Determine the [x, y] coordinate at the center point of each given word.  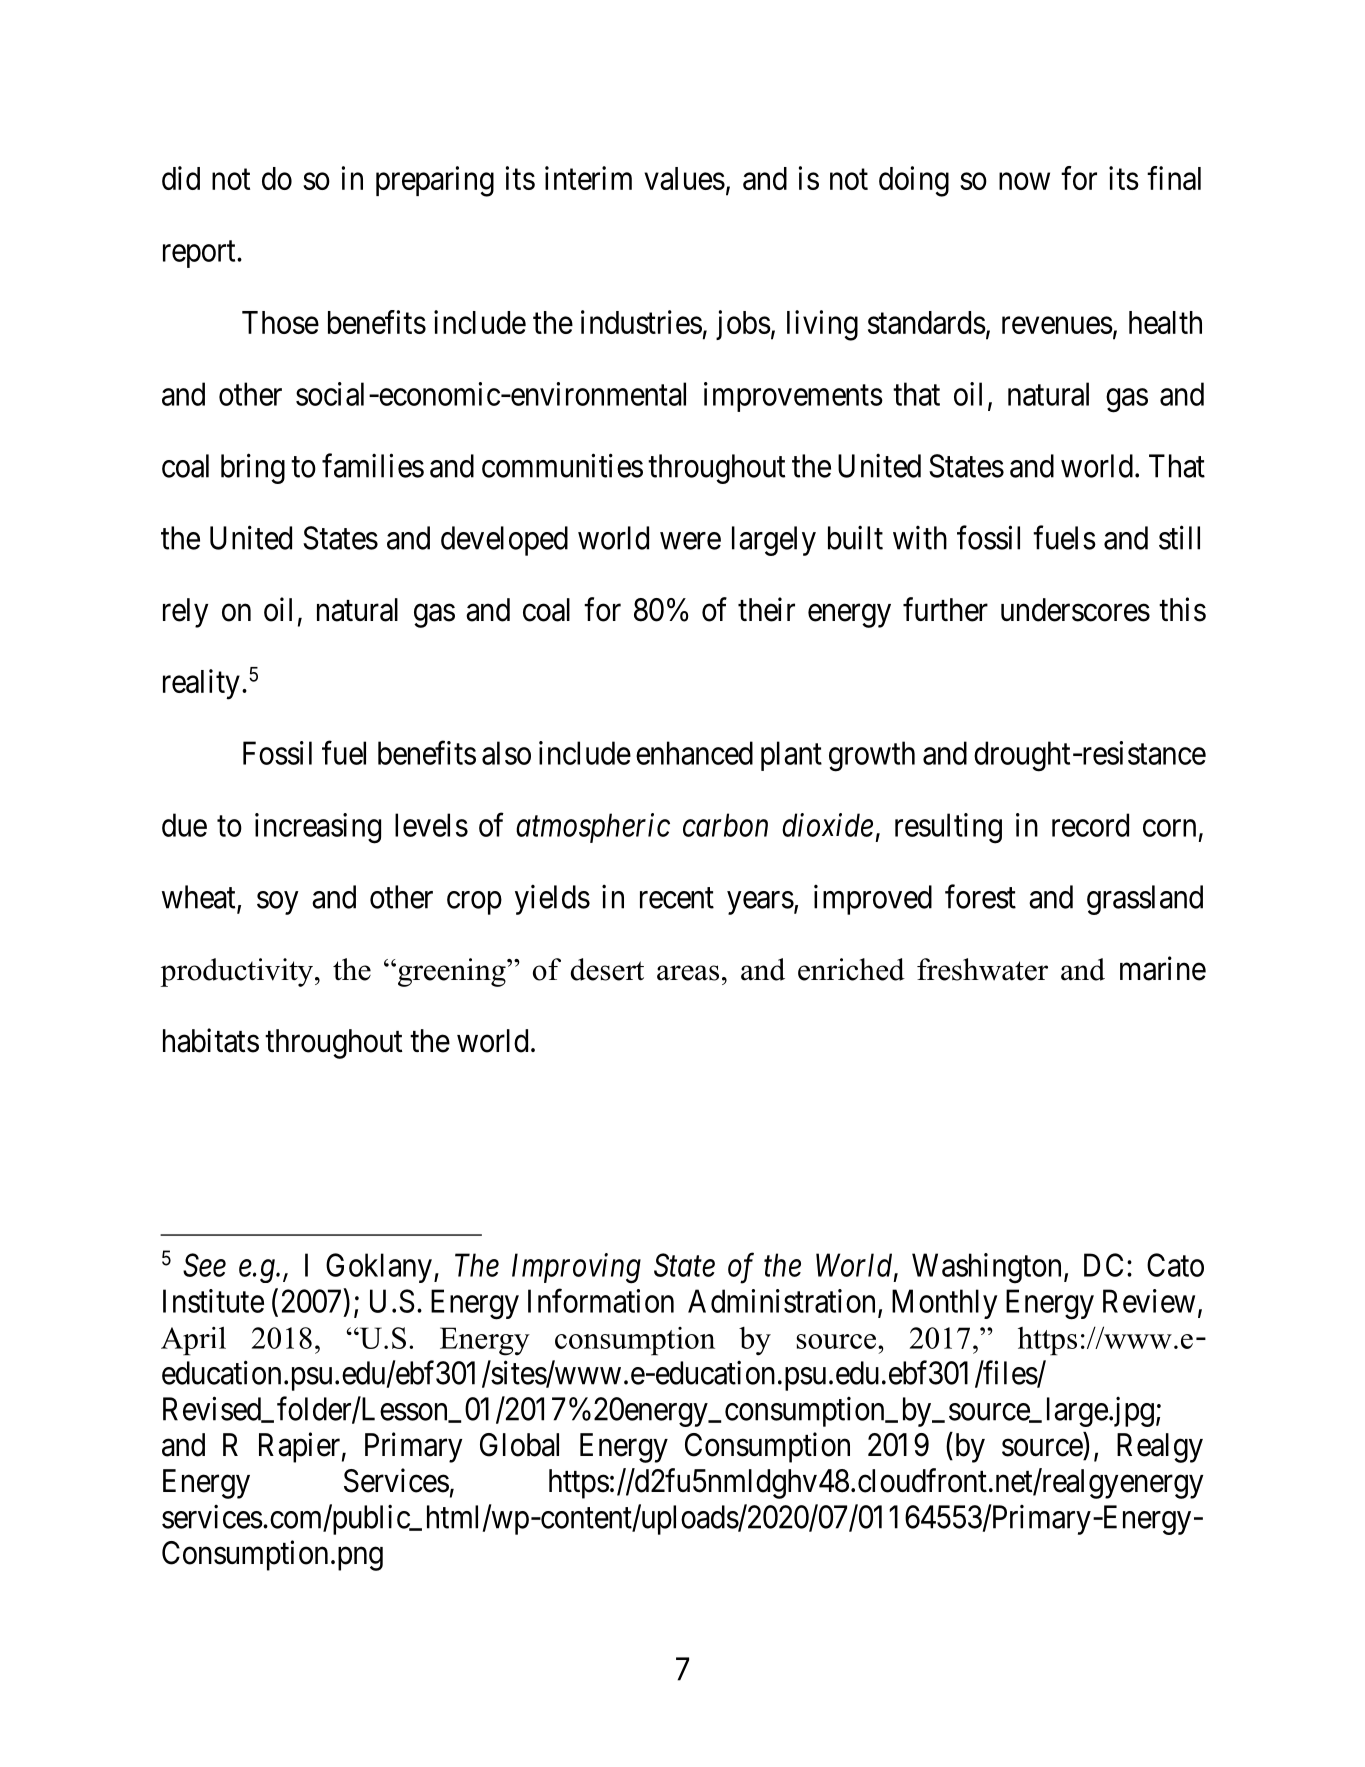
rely [185, 613]
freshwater [982, 969]
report [200, 254]
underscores [1075, 610]
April [193, 1341]
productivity [238, 972]
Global [519, 1445]
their [766, 609]
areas [688, 973]
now [1024, 181]
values [684, 178]
